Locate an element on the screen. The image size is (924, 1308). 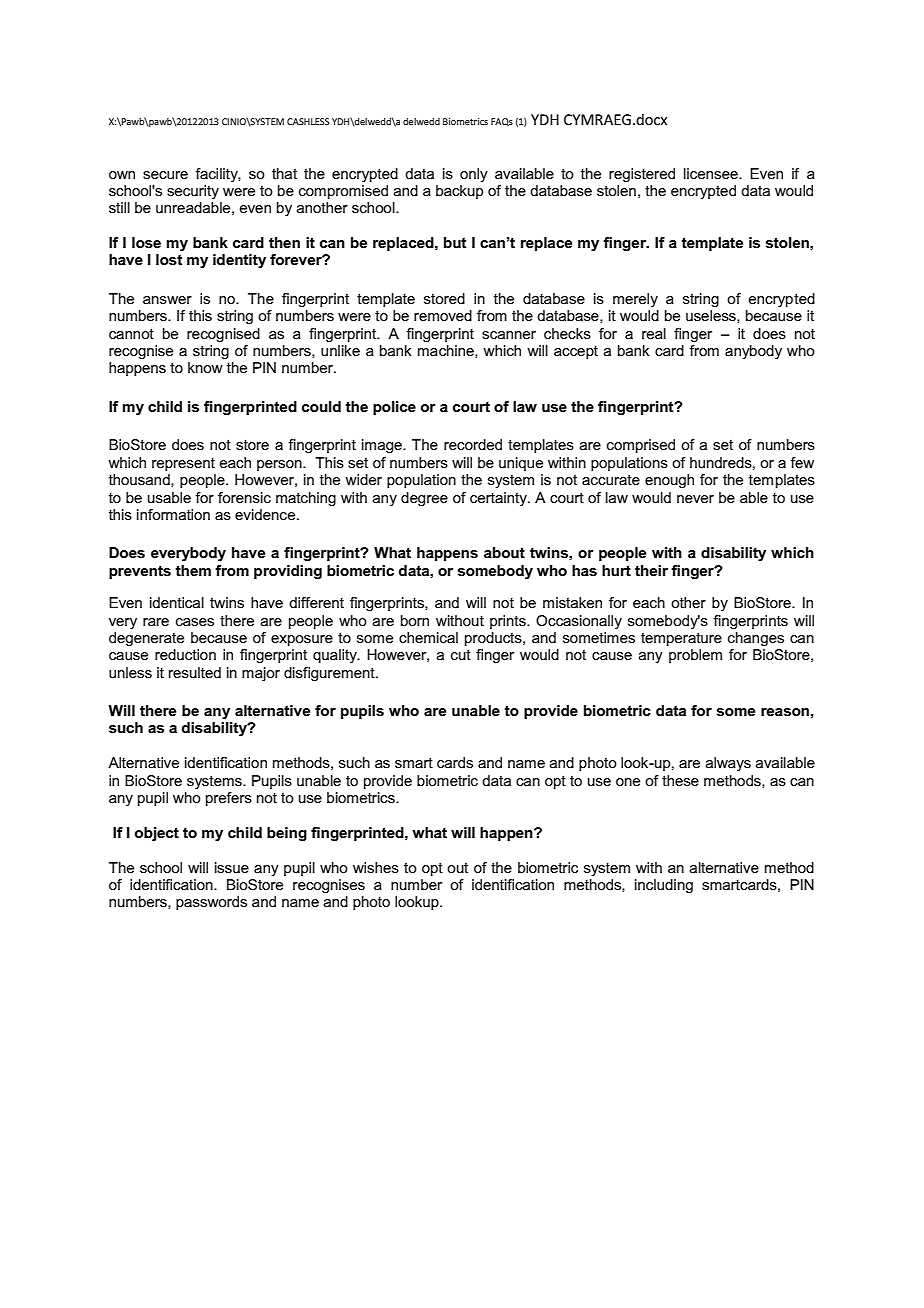
information is located at coordinates (173, 514).
